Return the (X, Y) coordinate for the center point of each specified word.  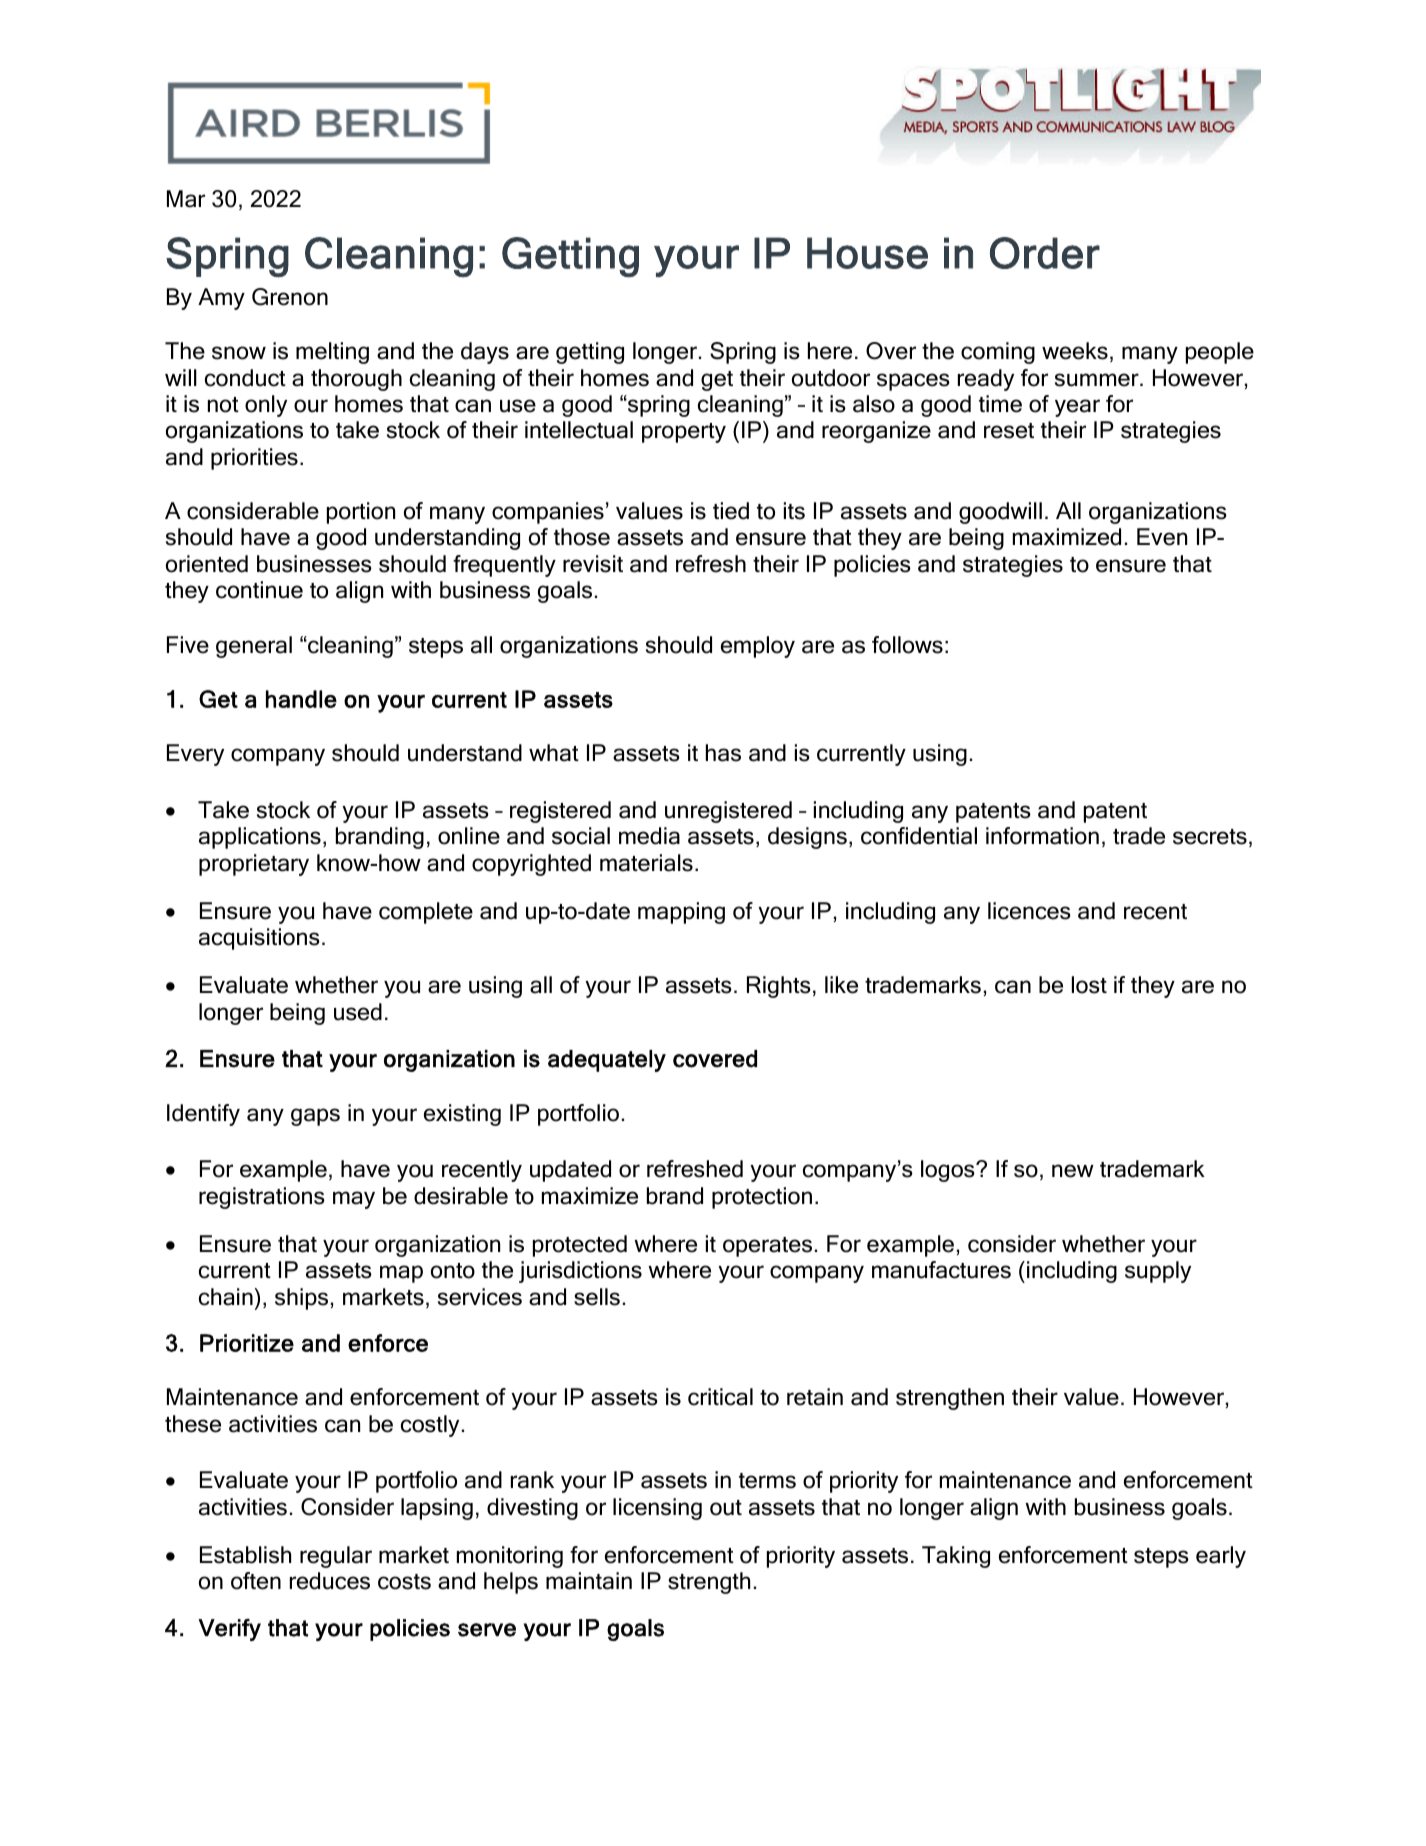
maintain (589, 1581)
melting (332, 353)
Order (1045, 253)
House (867, 253)
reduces (330, 1581)
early (1221, 1557)
